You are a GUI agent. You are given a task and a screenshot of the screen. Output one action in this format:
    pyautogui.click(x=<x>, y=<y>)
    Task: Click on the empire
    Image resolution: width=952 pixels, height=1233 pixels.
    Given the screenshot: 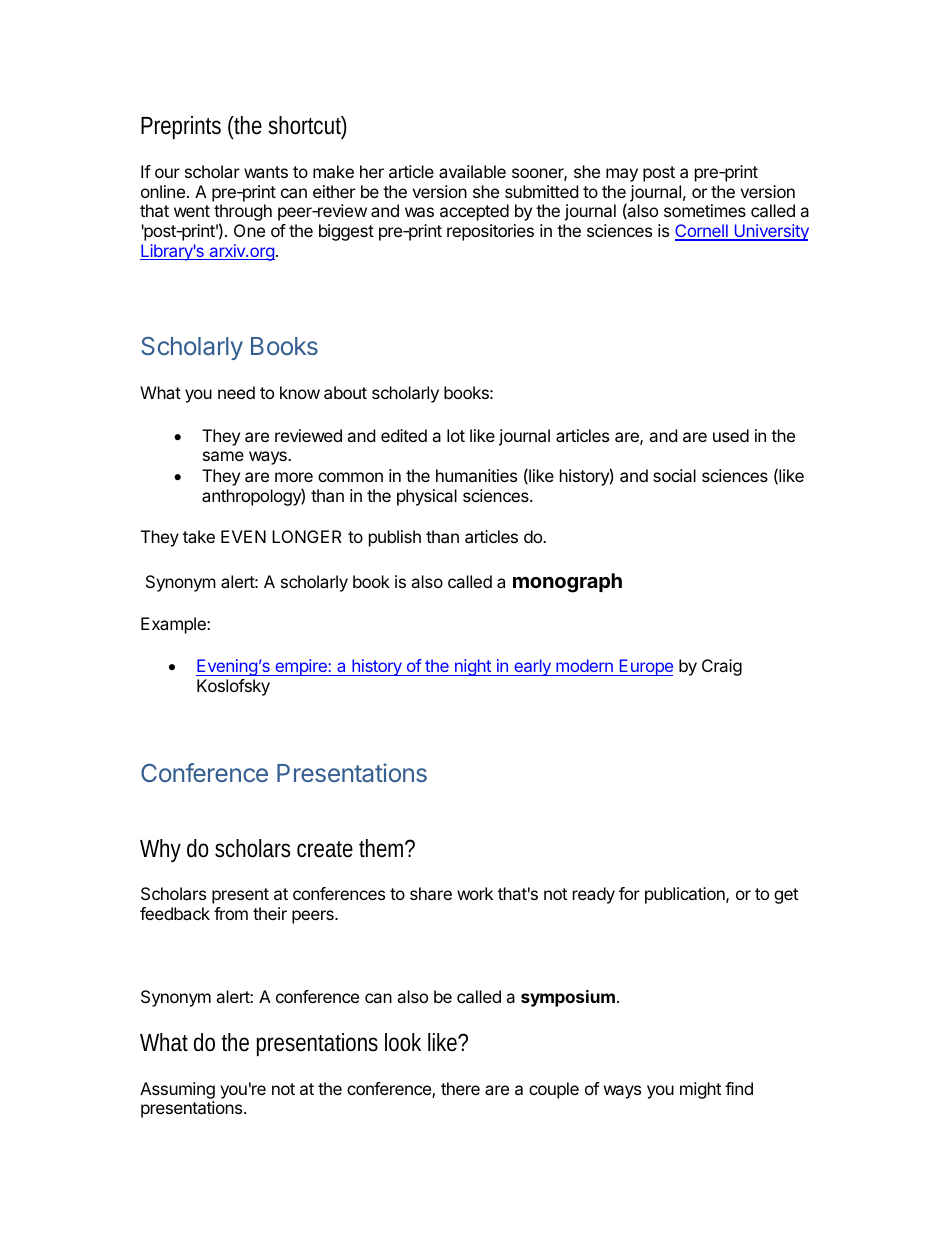 What is the action you would take?
    pyautogui.click(x=301, y=667)
